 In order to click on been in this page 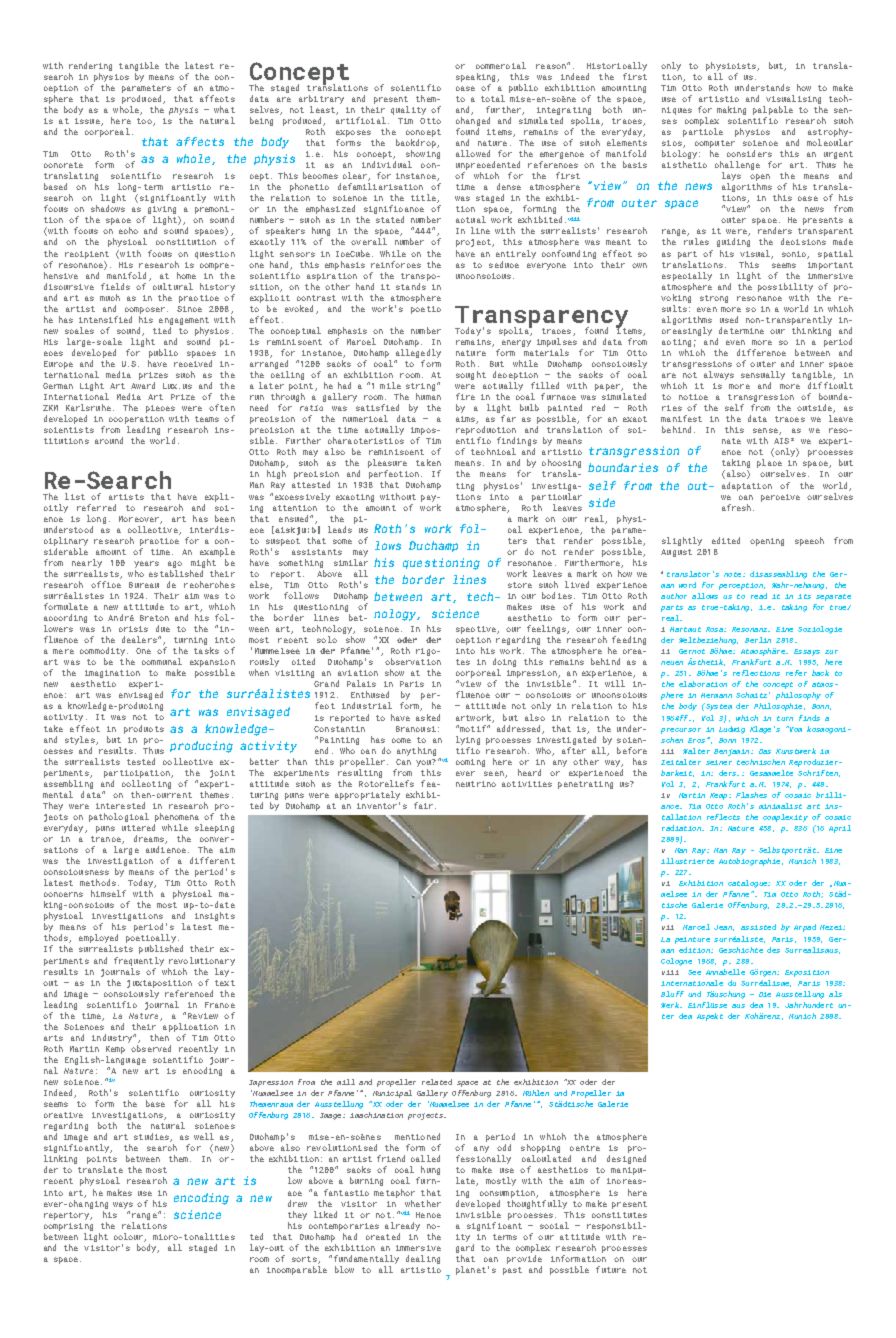, I will do `click(225, 518)`.
